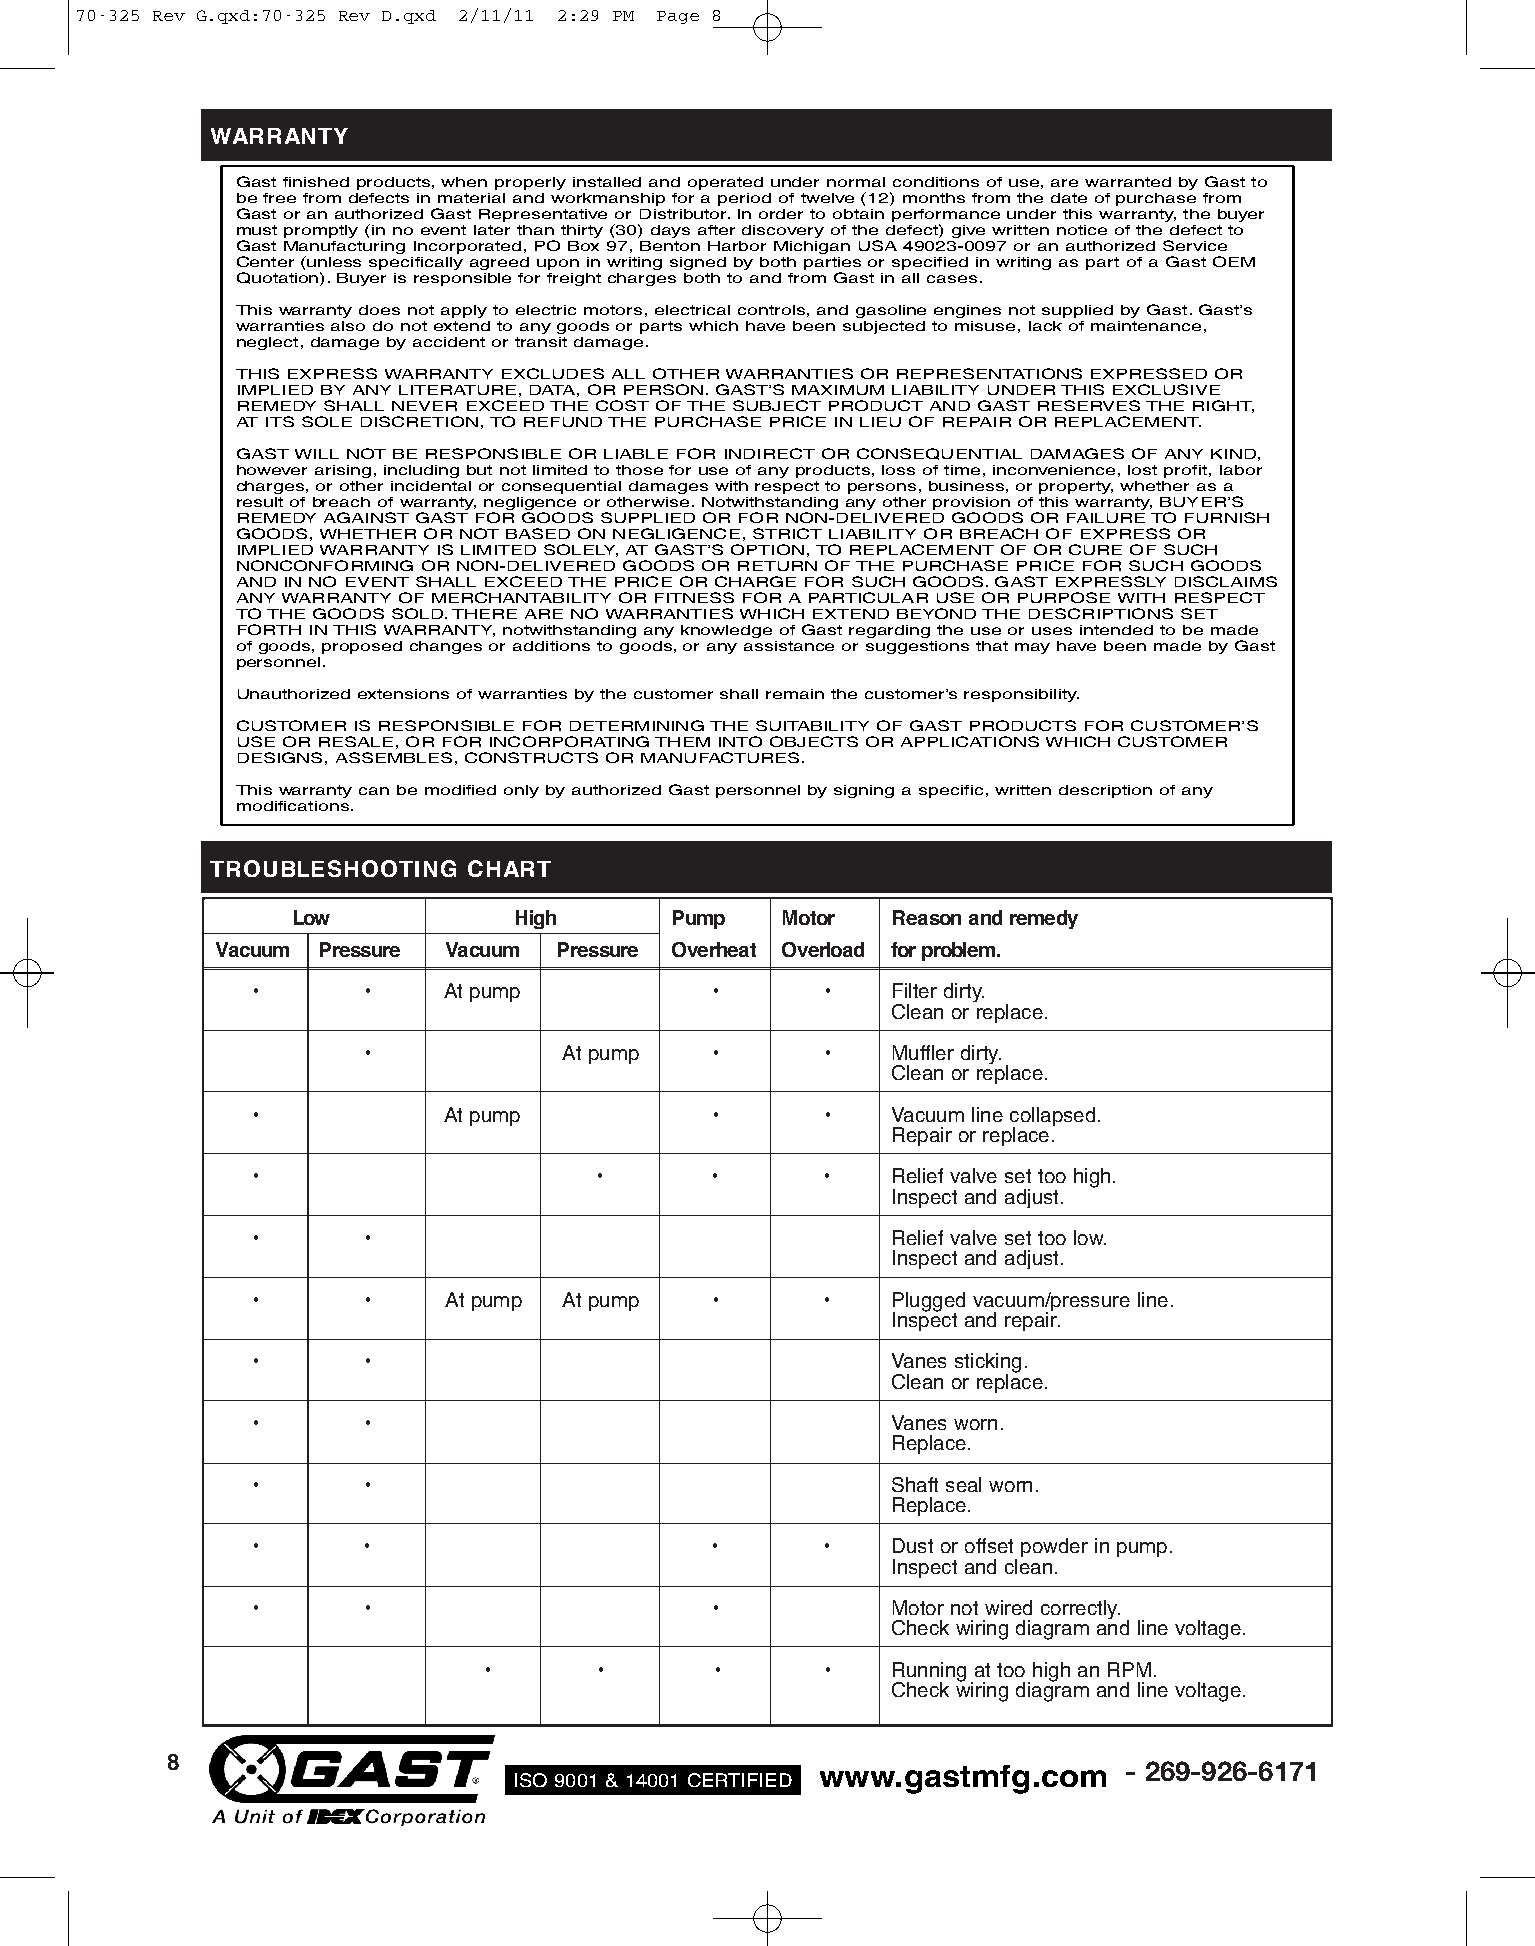 The width and height of the image is (1535, 1946). Describe the element at coordinates (1129, 1669) in the image. I see `RPM` at that location.
